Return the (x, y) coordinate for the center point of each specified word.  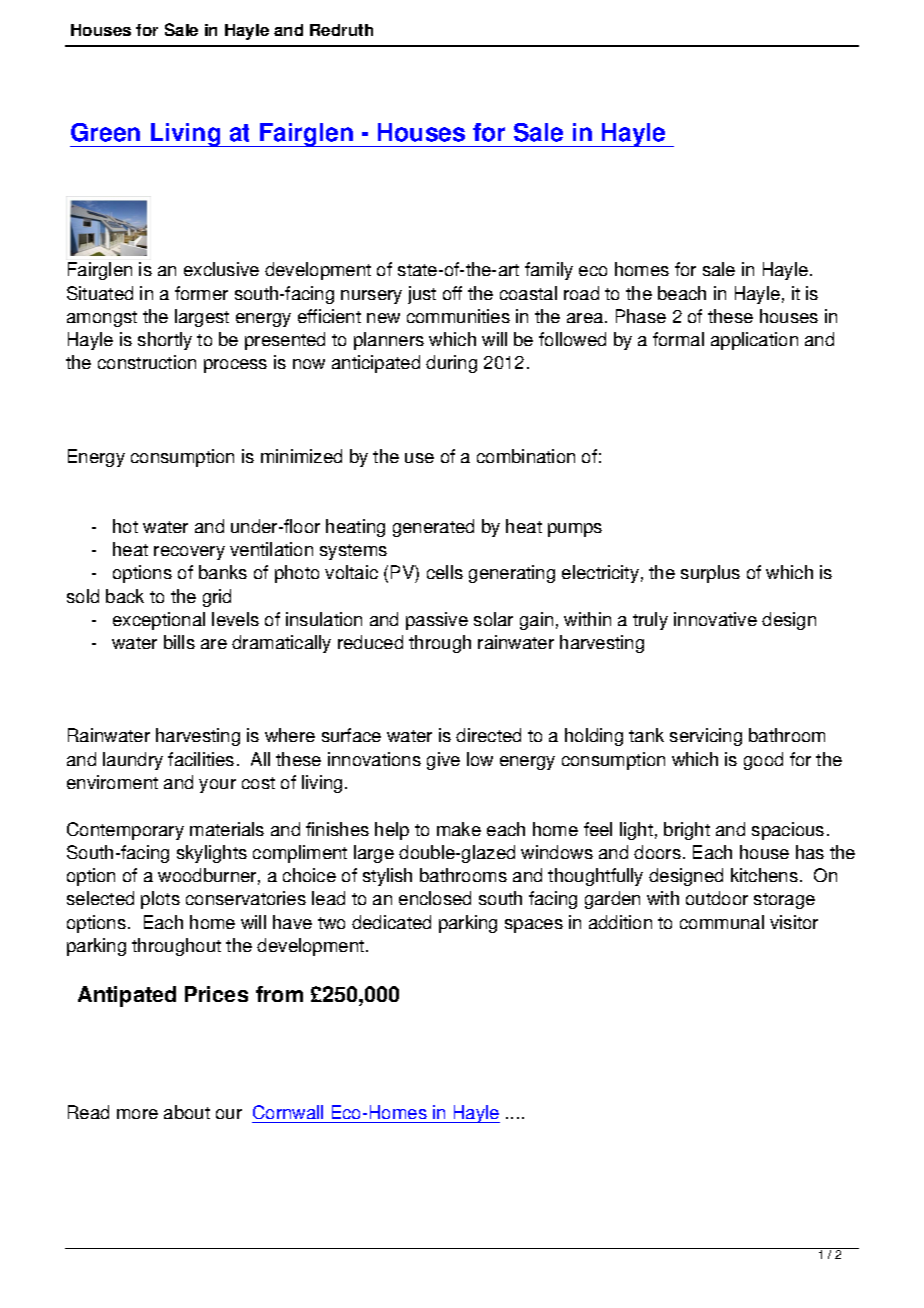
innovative (715, 619)
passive (437, 621)
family (549, 271)
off (452, 293)
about (187, 1112)
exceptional (159, 621)
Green (105, 132)
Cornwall (288, 1112)
